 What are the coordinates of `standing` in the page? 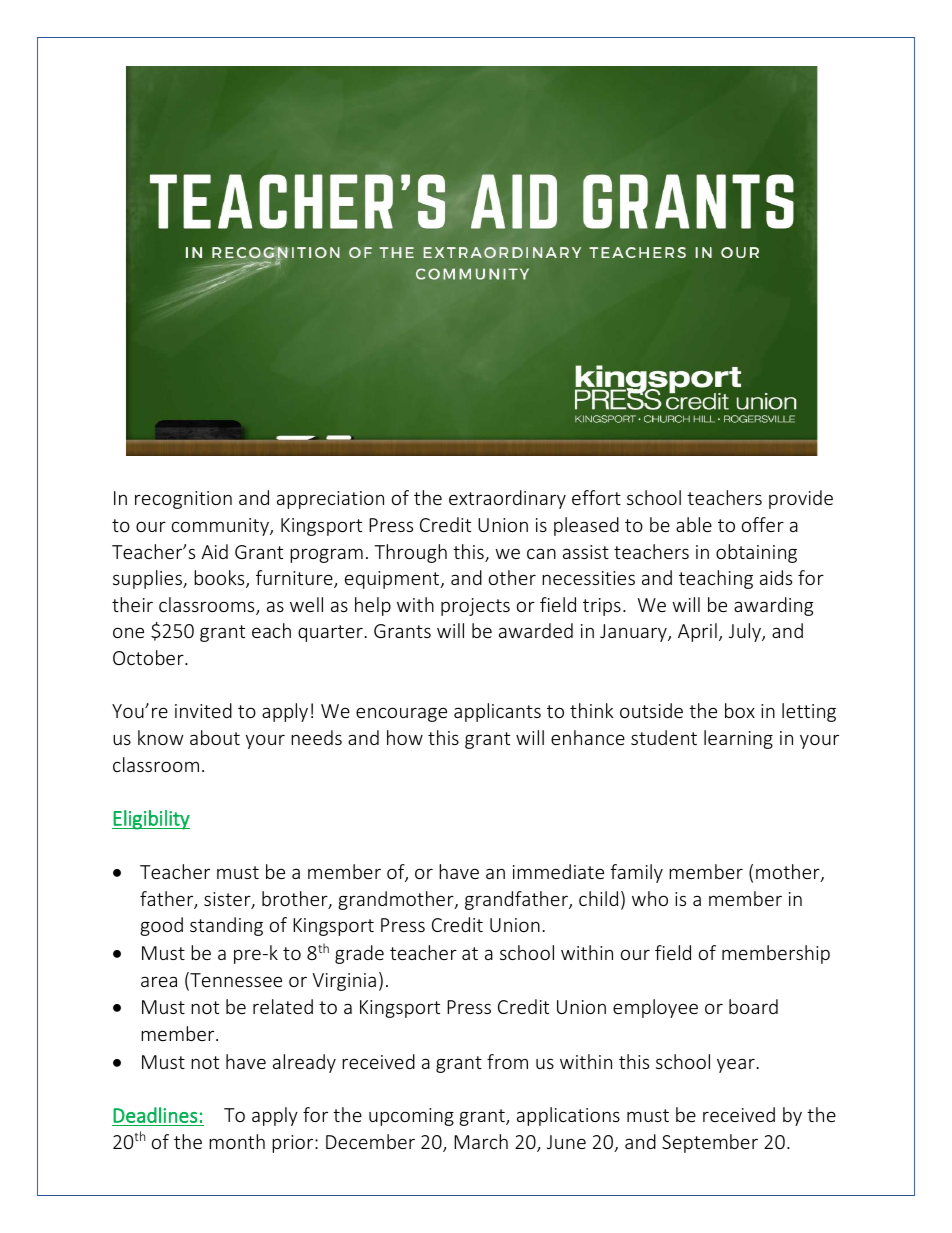 It's located at (226, 926).
